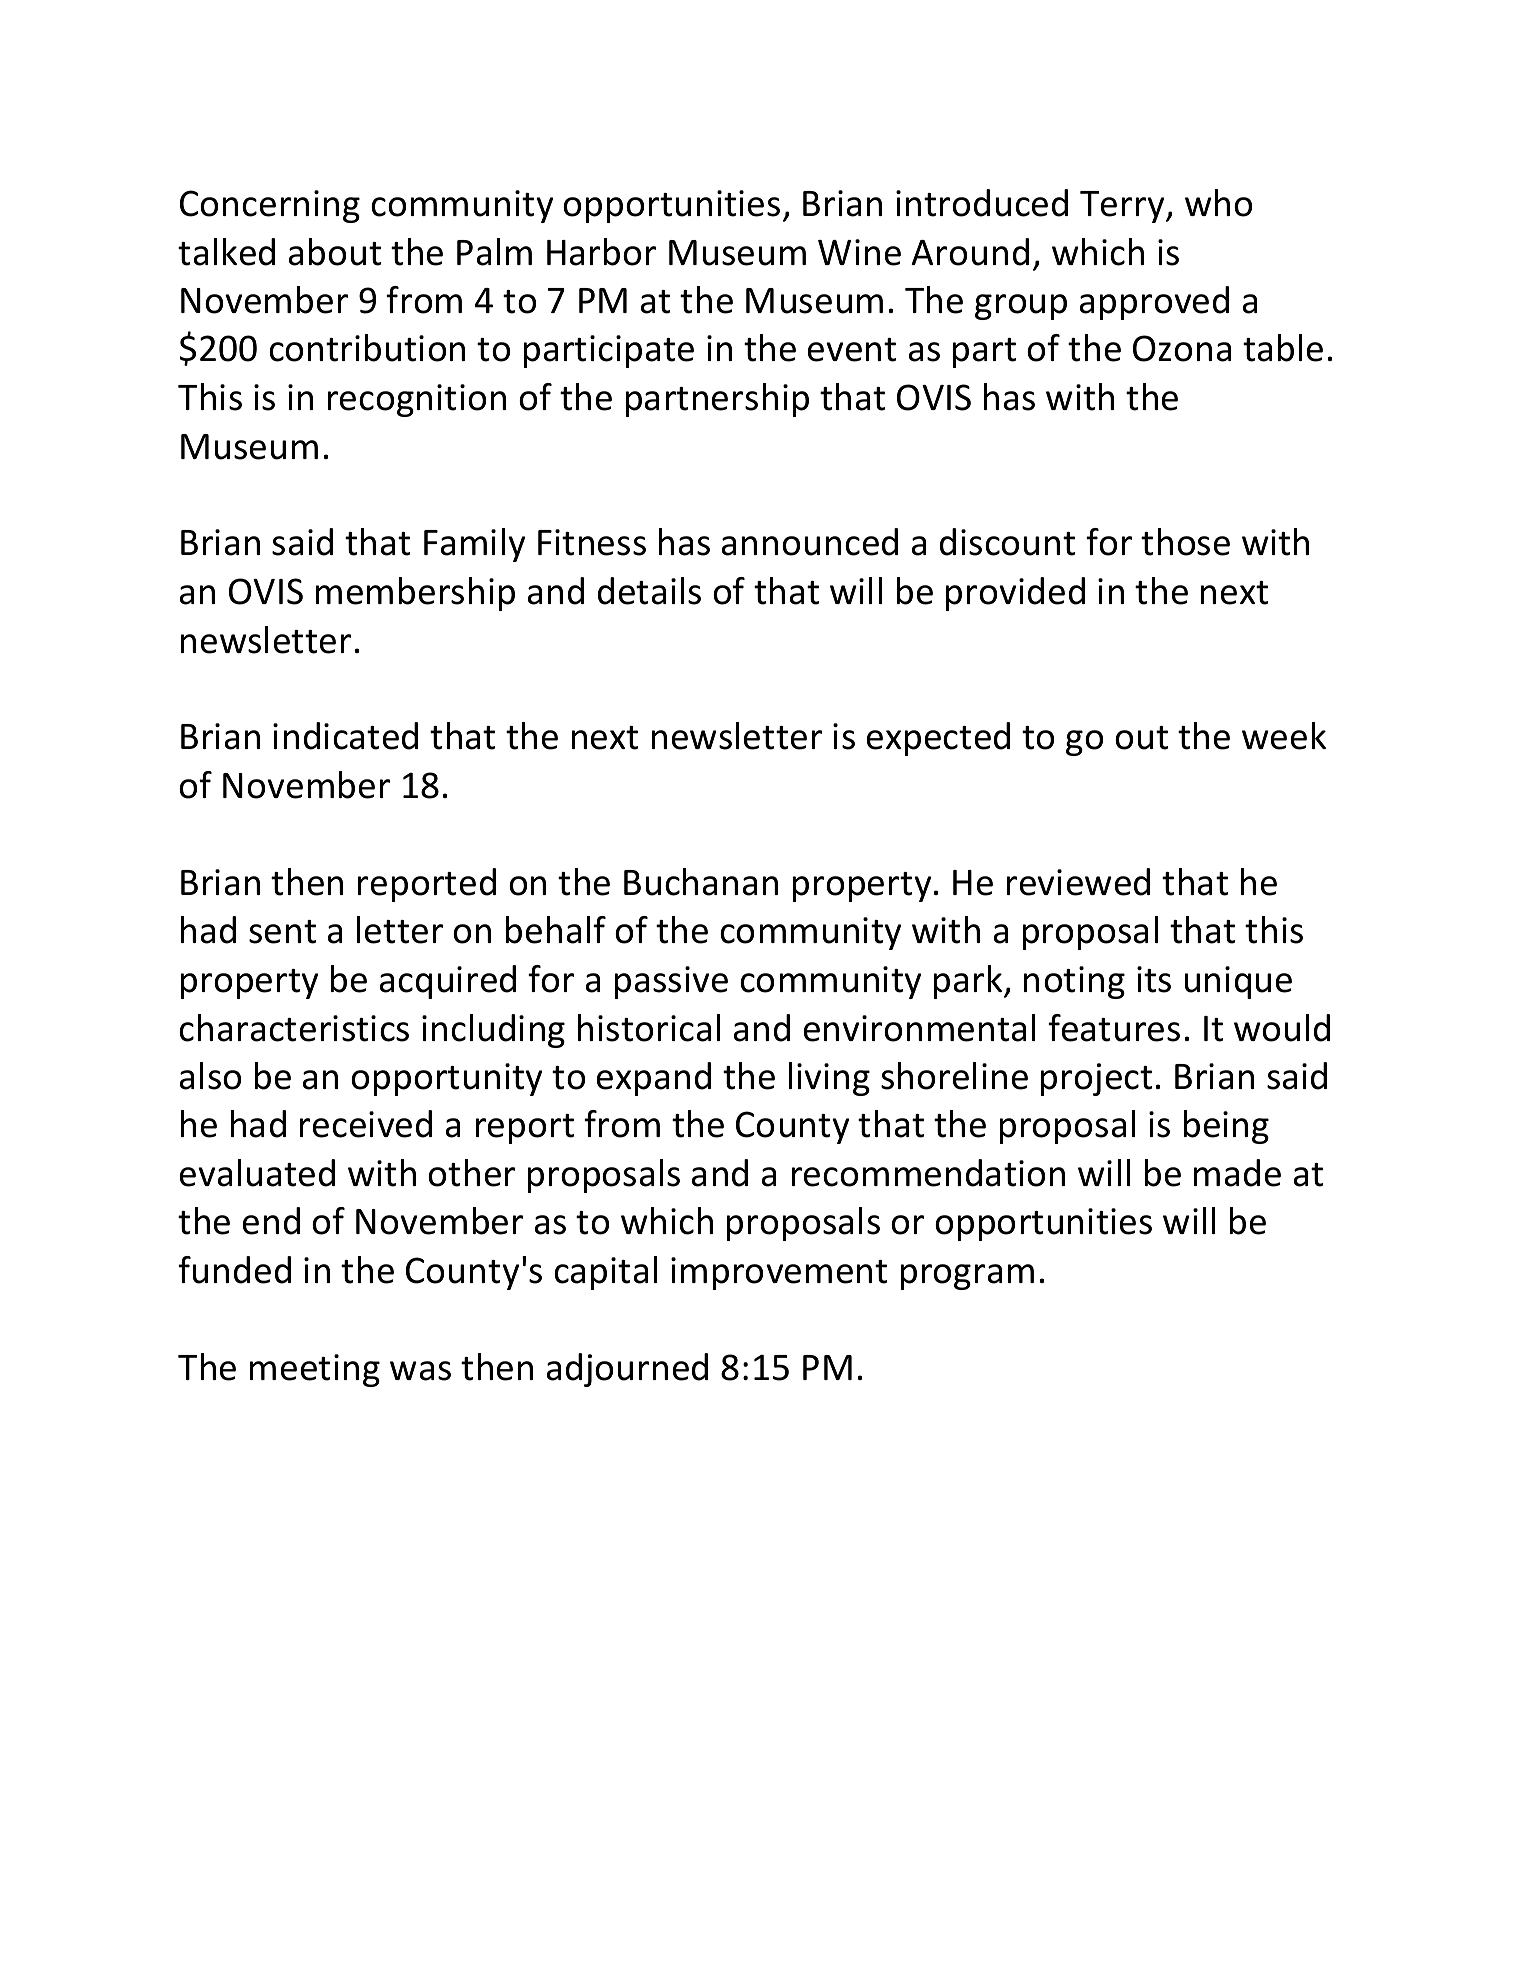 The width and height of the document is (1519, 1966). What do you see at coordinates (315, 1370) in the document?
I see `meeting` at bounding box center [315, 1370].
